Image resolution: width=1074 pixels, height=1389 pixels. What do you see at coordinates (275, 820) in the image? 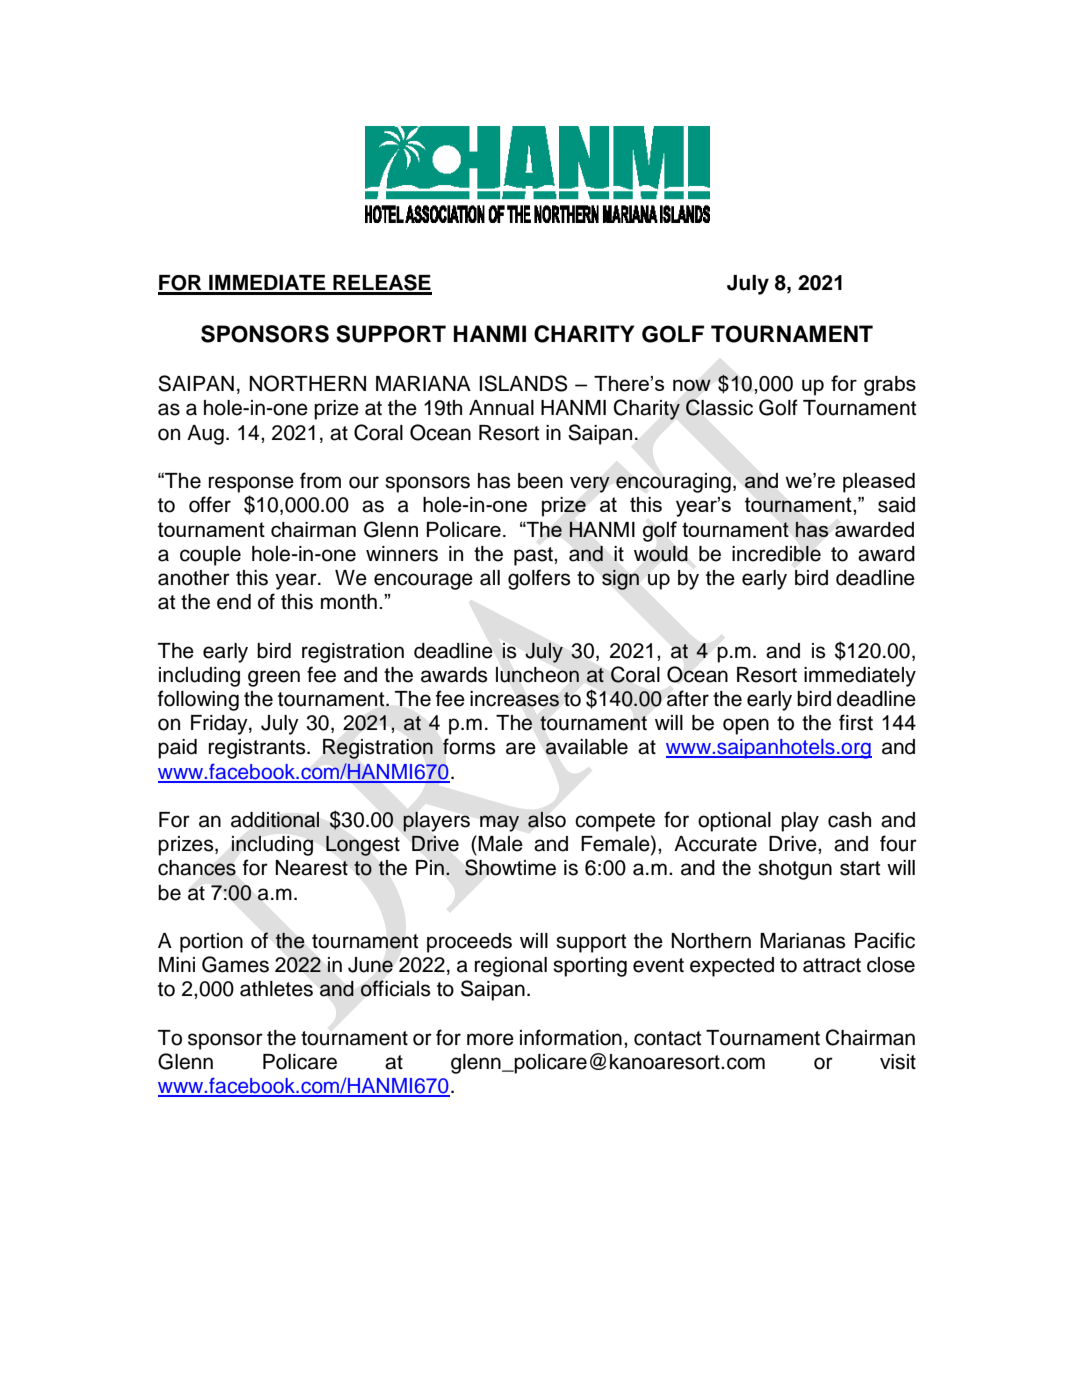
I see `additional` at bounding box center [275, 820].
